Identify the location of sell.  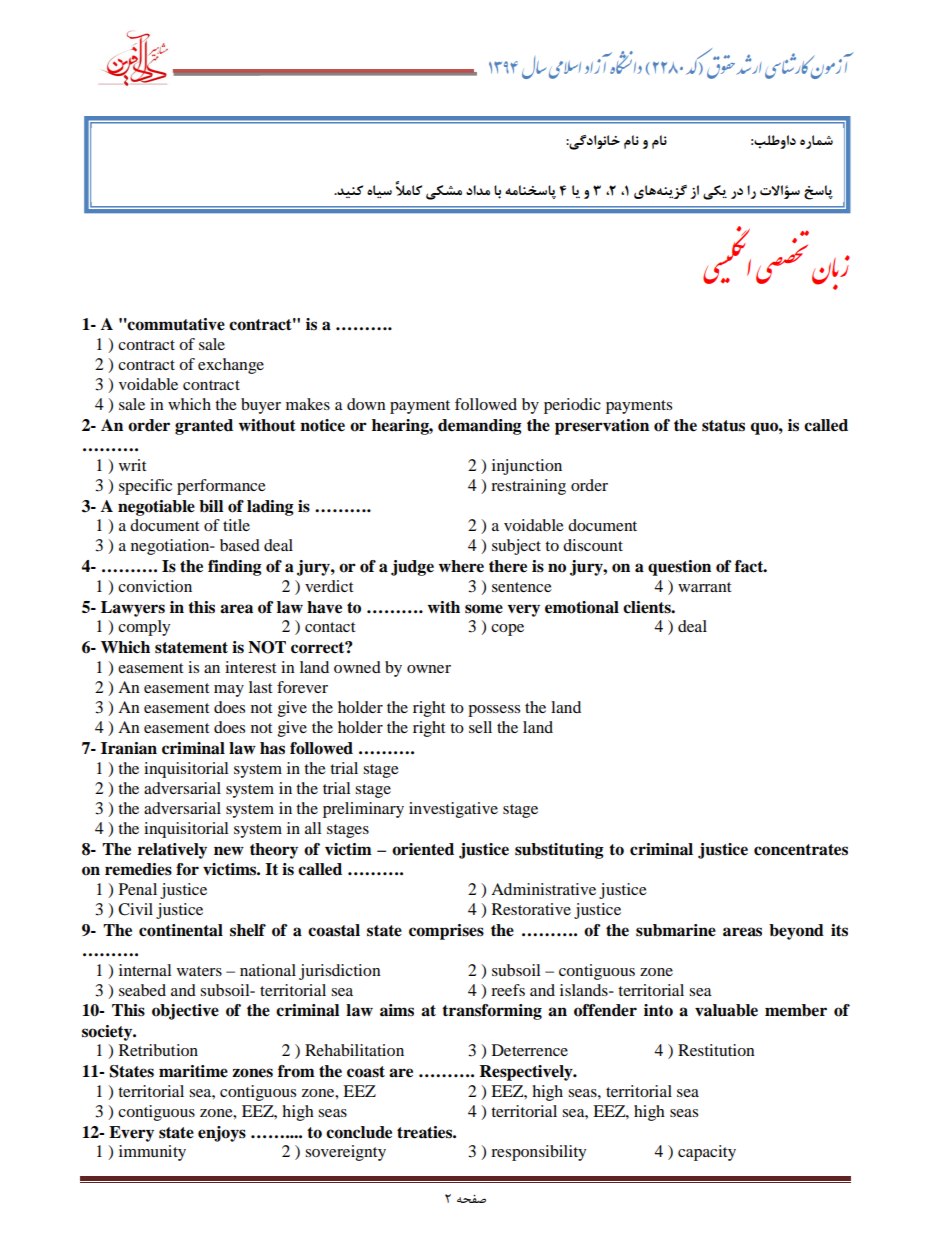
(480, 727).
